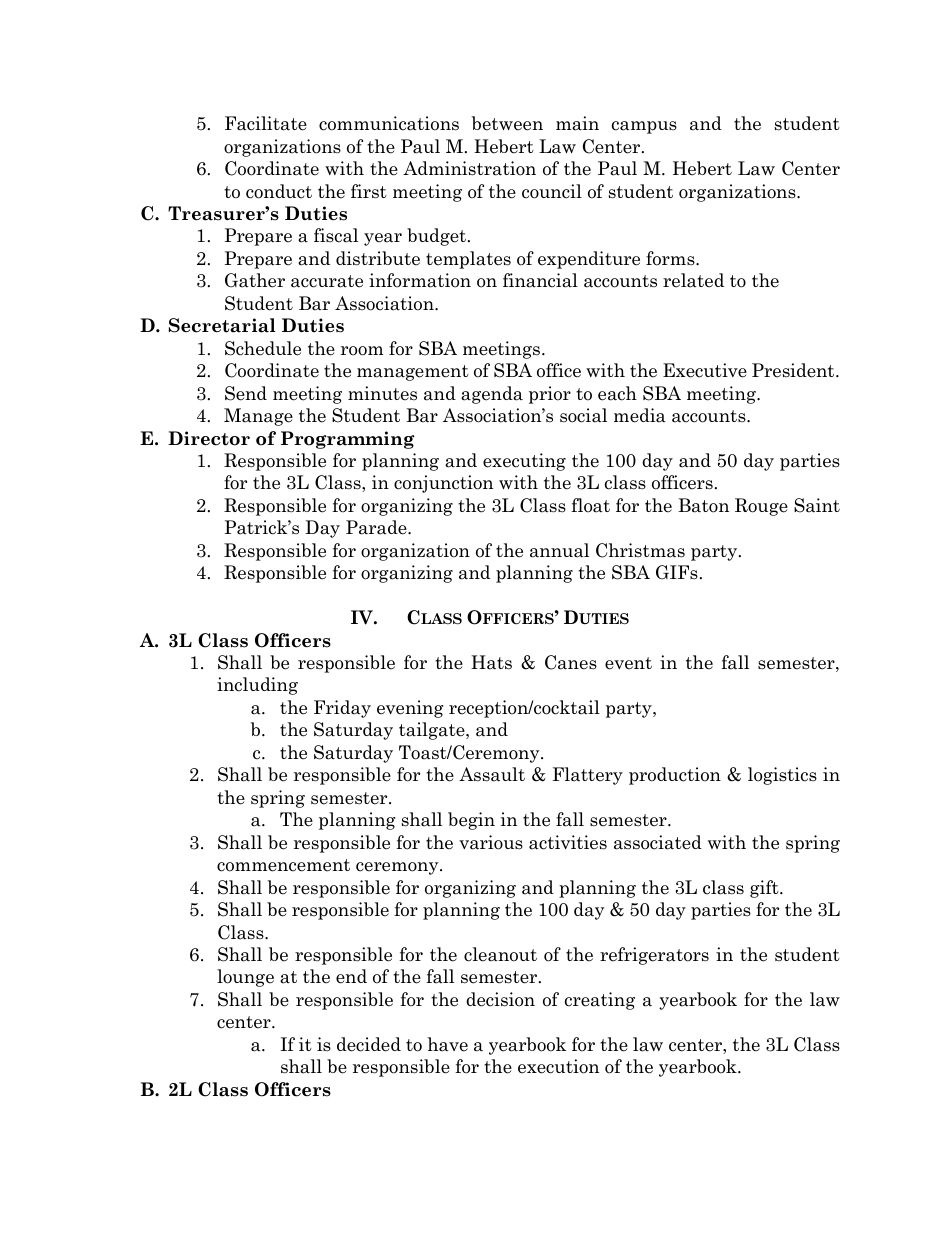 The width and height of the screenshot is (952, 1233). What do you see at coordinates (654, 956) in the screenshot?
I see `refrigerators` at bounding box center [654, 956].
